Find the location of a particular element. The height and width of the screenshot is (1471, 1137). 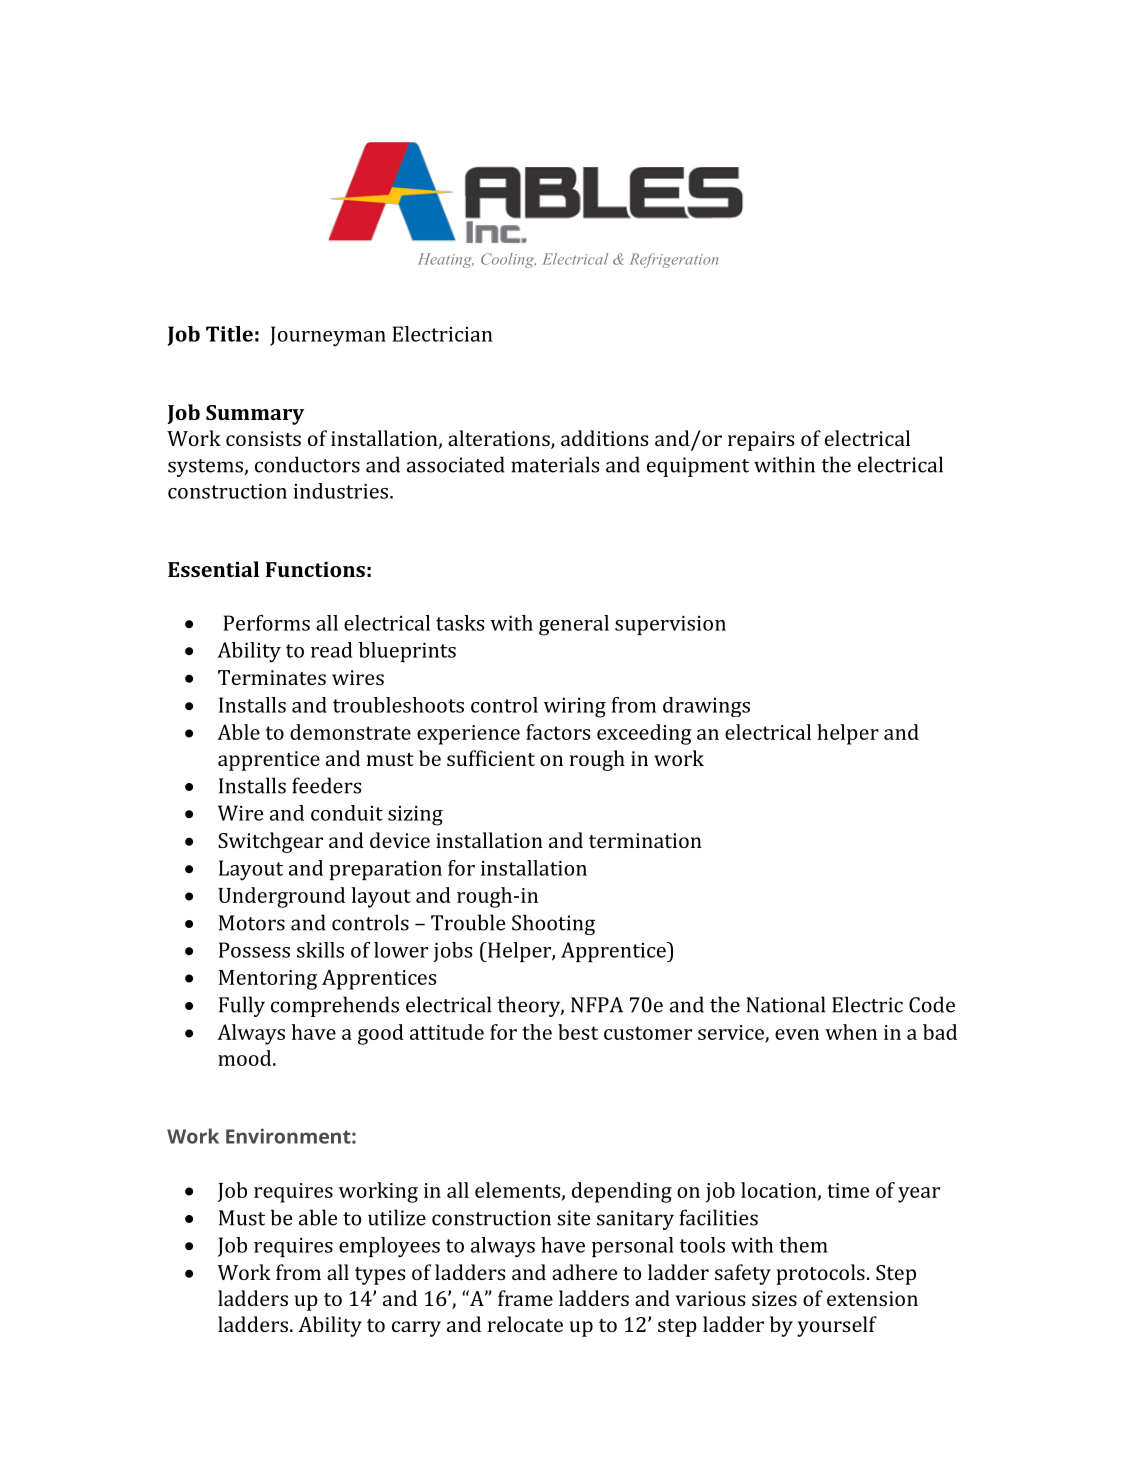

Journeyman is located at coordinates (328, 336).
